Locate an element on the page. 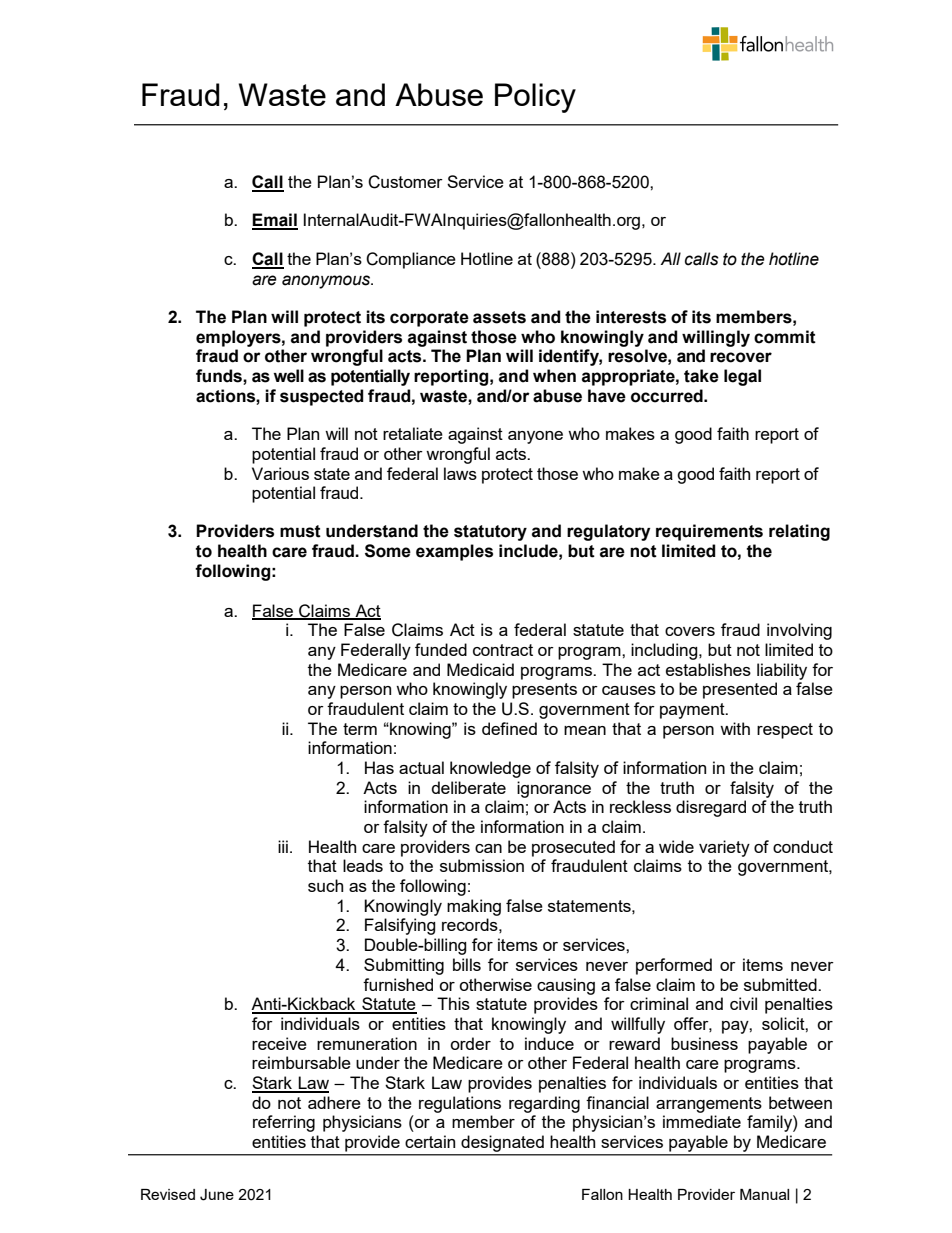  must is located at coordinates (300, 531).
